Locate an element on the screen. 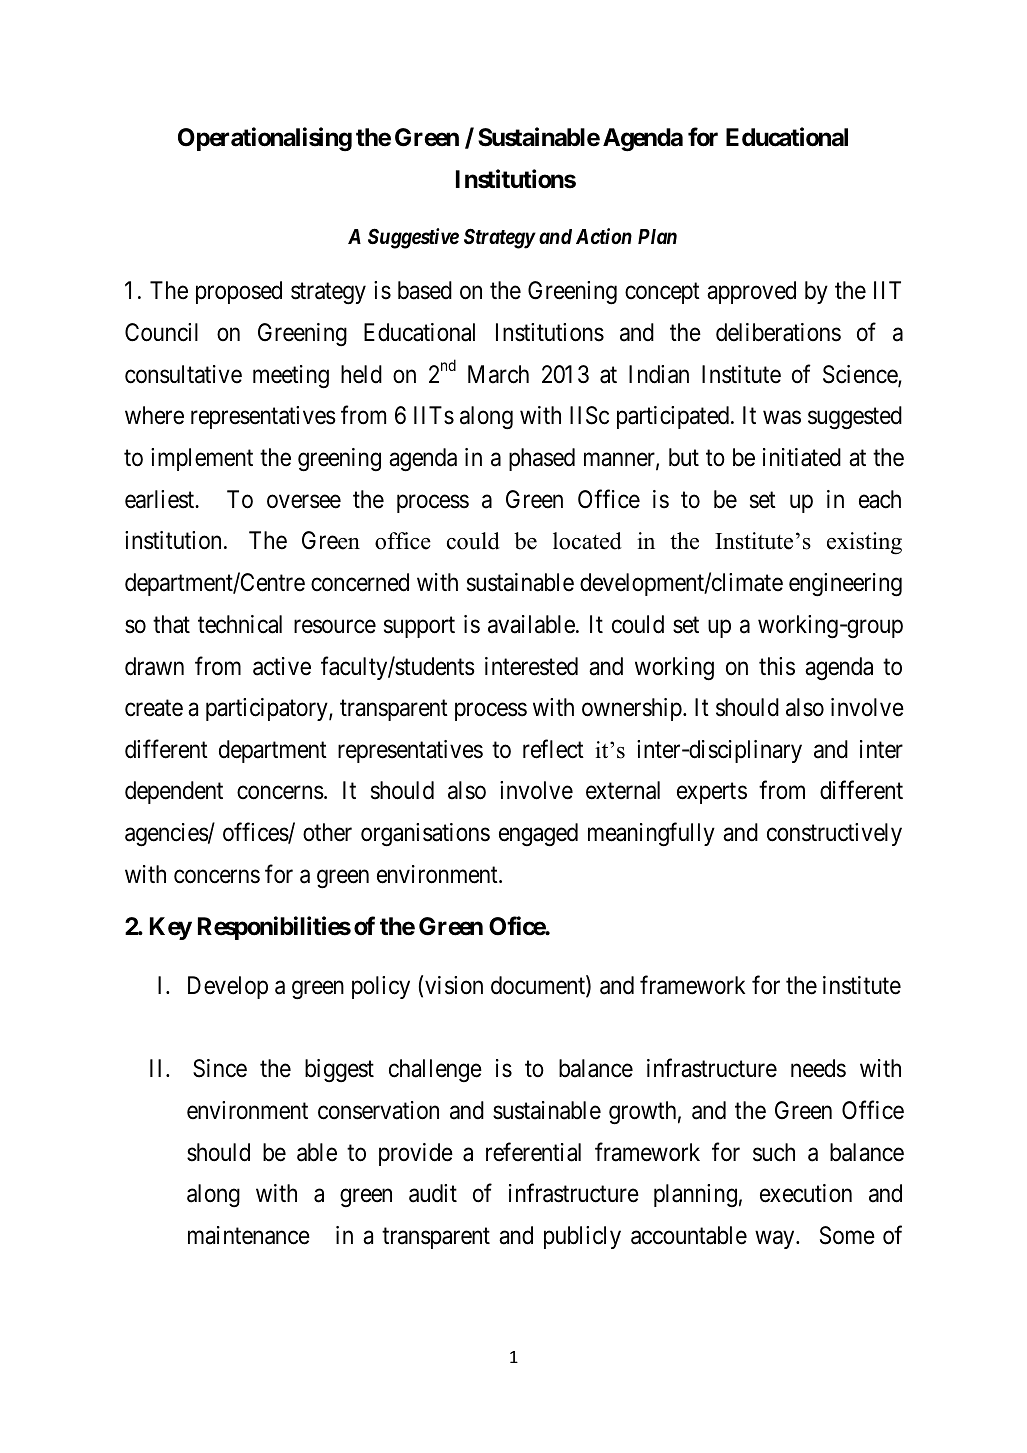 The width and height of the screenshot is (1027, 1453). phased is located at coordinates (542, 459).
